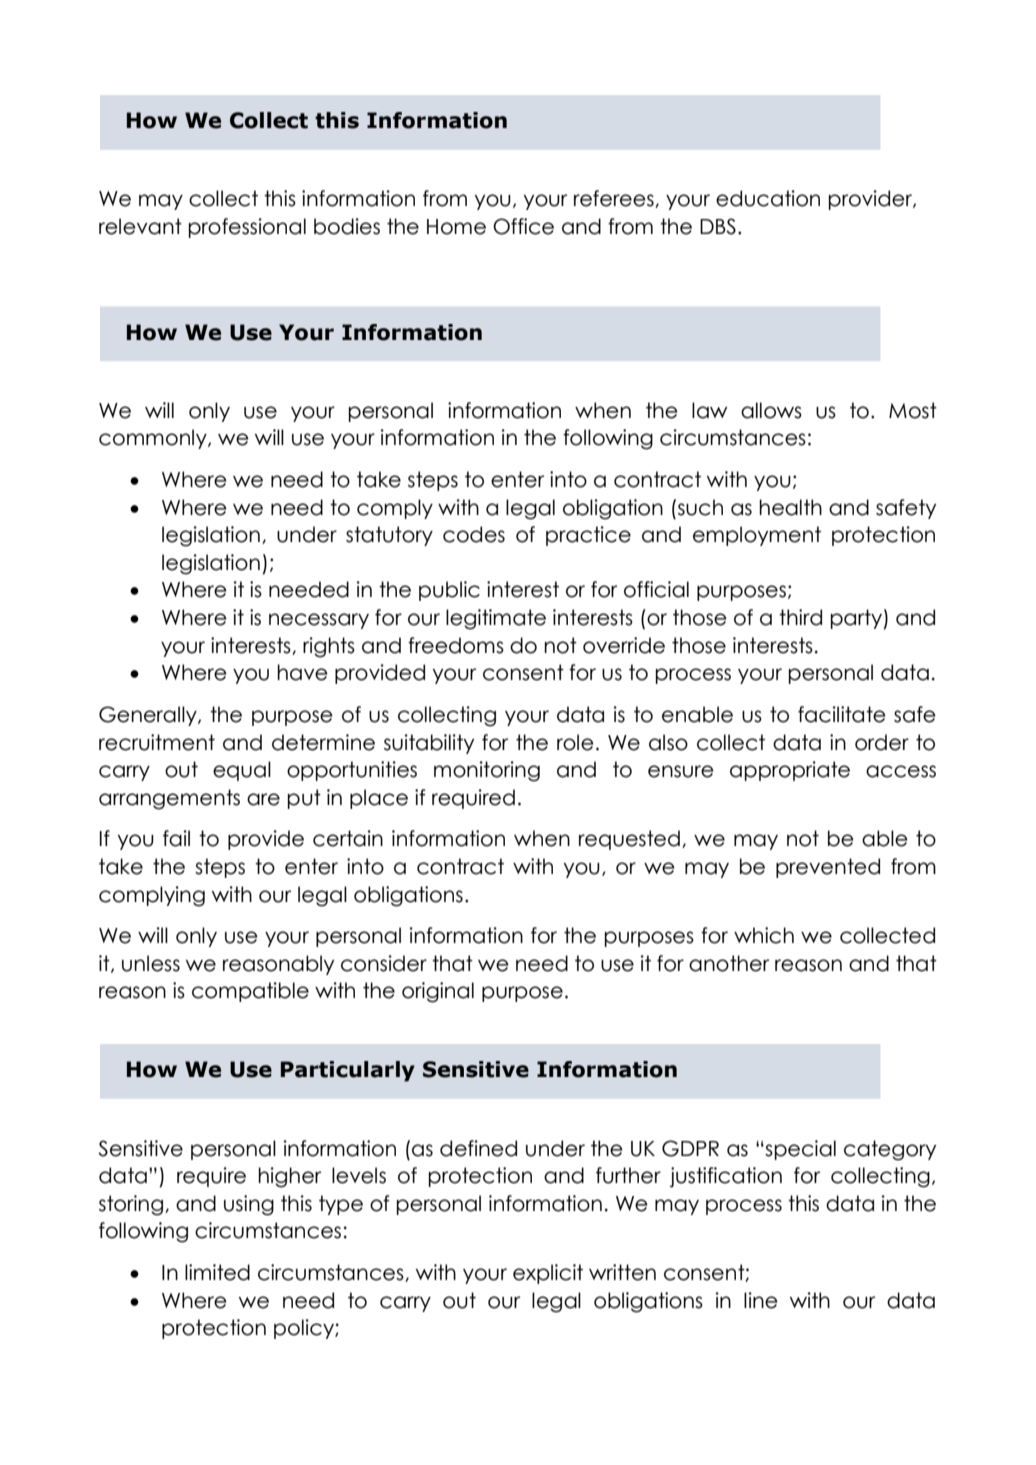 Image resolution: width=1036 pixels, height=1465 pixels. I want to click on limited, so click(217, 1272).
